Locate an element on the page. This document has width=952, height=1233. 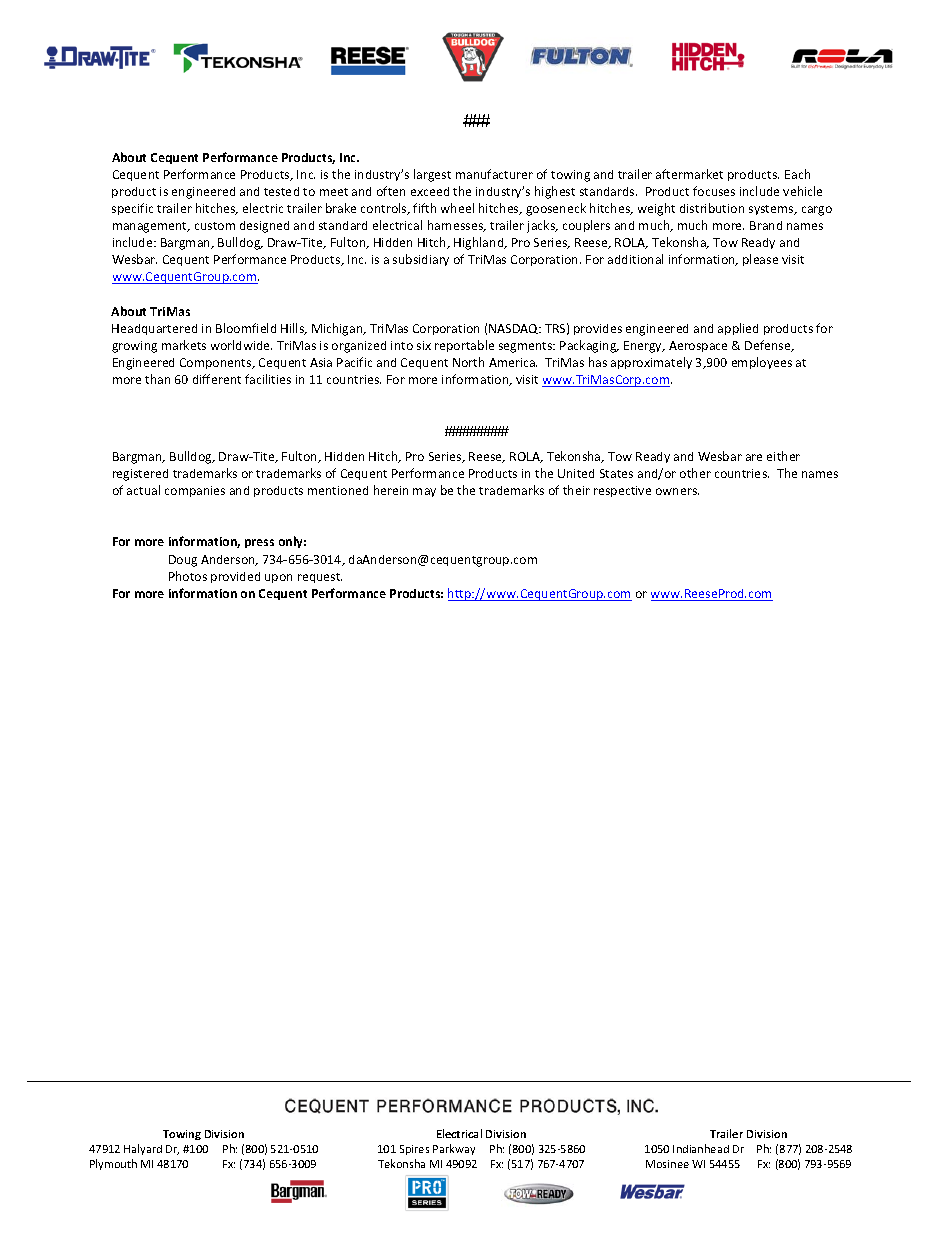
custom is located at coordinates (215, 226).
